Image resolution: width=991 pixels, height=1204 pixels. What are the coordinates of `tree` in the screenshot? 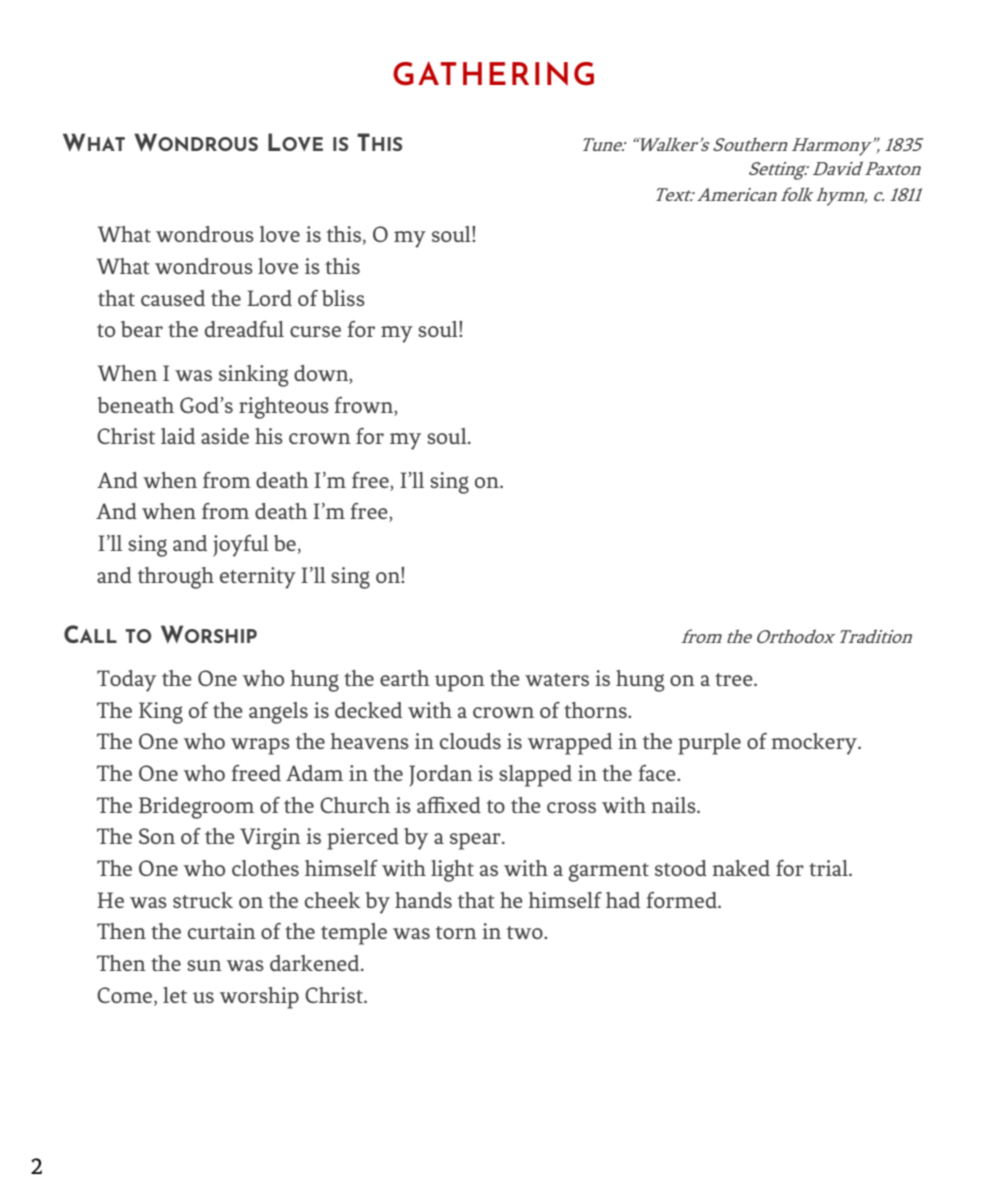 It's located at (735, 679).
